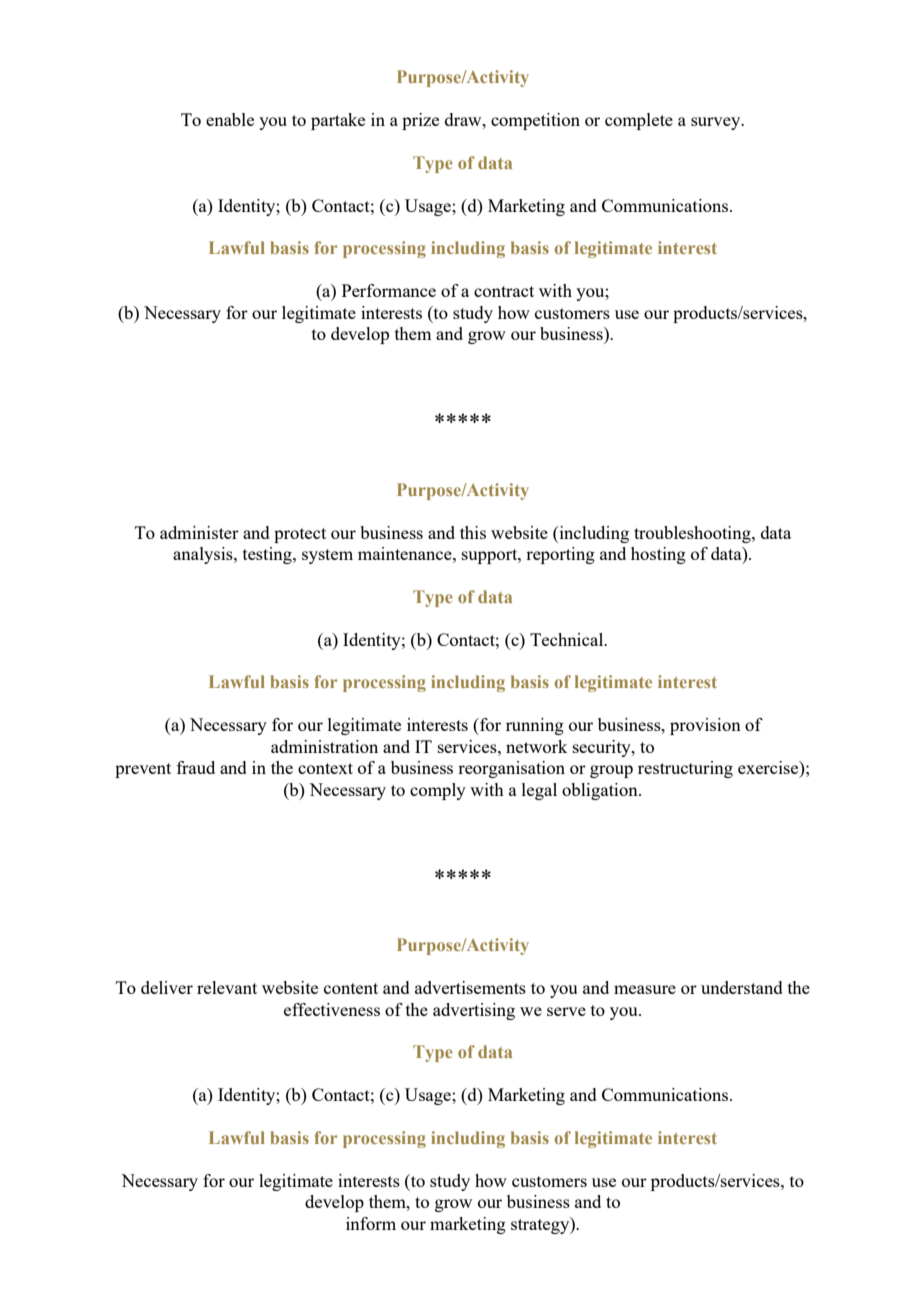 This screenshot has height=1308, width=924. I want to click on advertisements, so click(470, 987).
